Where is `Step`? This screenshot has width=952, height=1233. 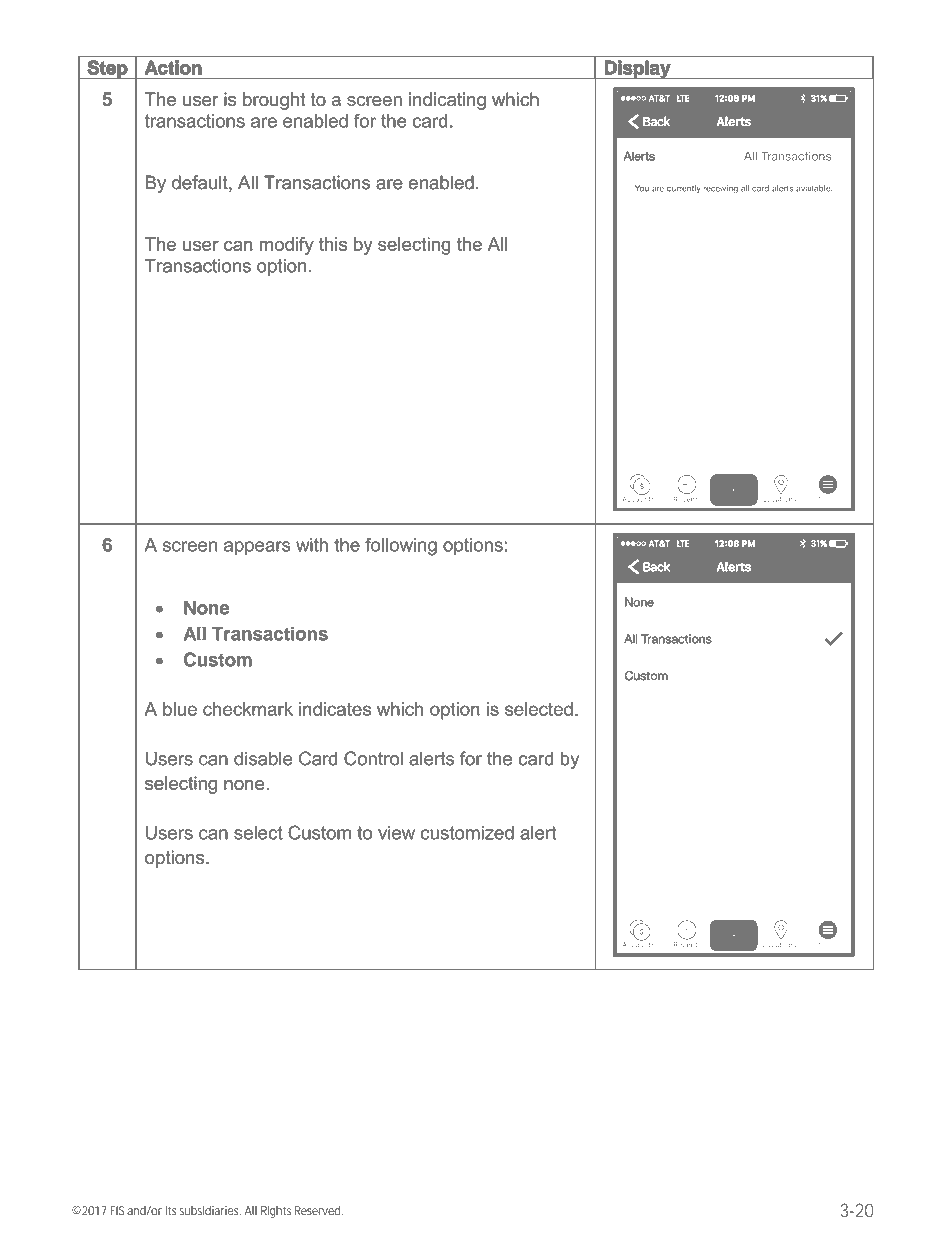 Step is located at coordinates (107, 69).
